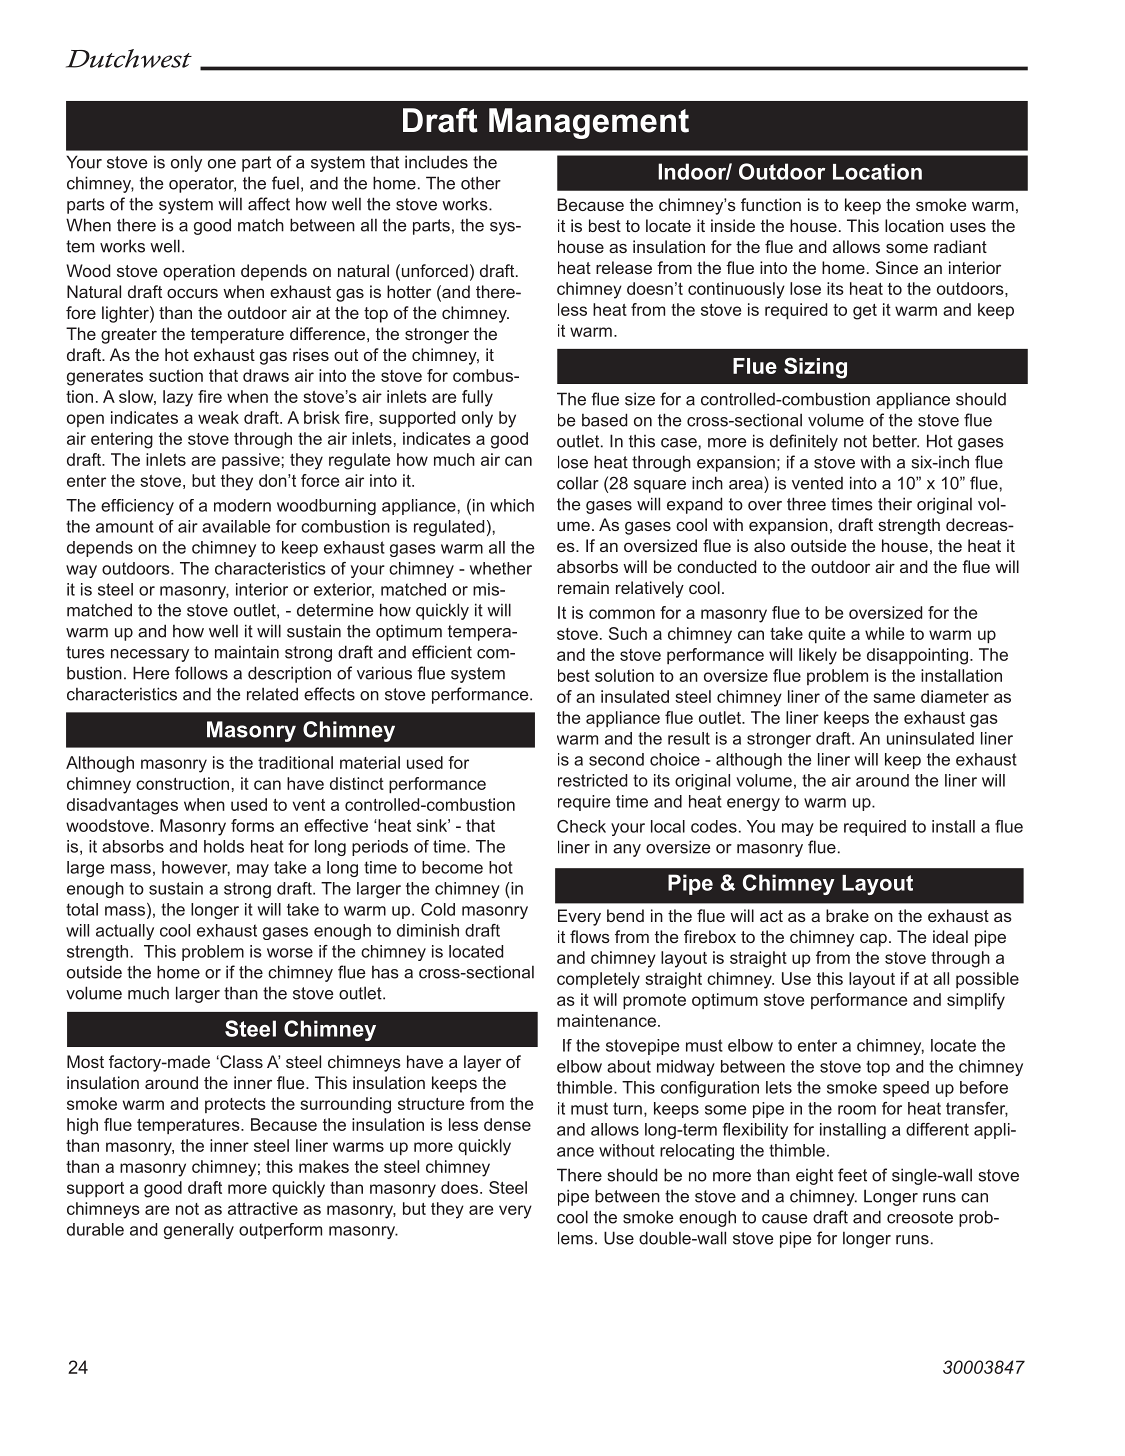 This screenshot has width=1125, height=1456. What do you see at coordinates (242, 505) in the screenshot?
I see `modern` at bounding box center [242, 505].
